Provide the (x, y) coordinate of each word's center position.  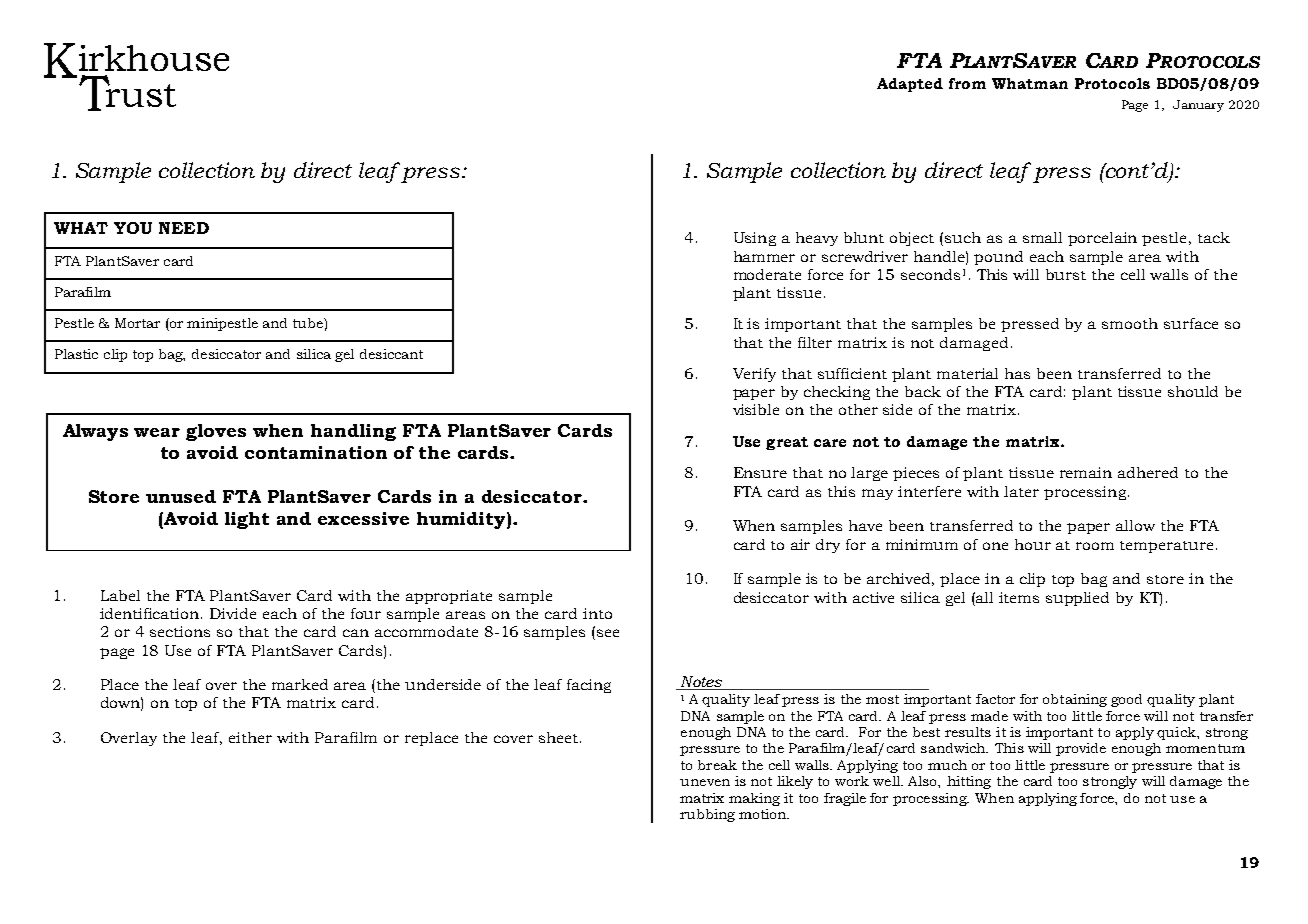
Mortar (137, 323)
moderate (767, 274)
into (597, 613)
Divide (233, 613)
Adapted (910, 85)
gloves (216, 432)
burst (1066, 274)
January (1198, 106)
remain (1086, 472)
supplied (1077, 599)
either (250, 737)
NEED (184, 228)
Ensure (760, 472)
